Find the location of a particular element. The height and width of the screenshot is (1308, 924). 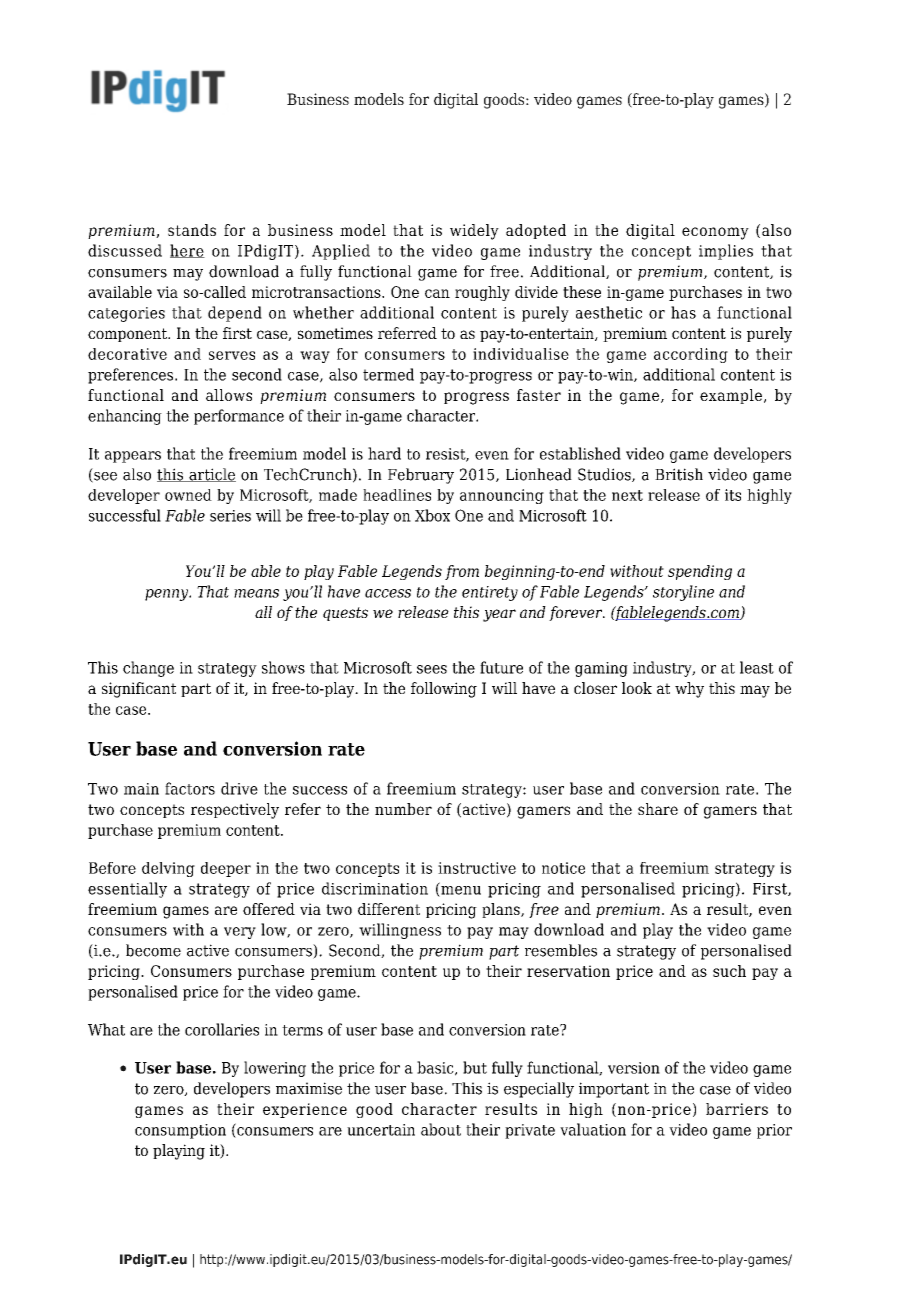

following is located at coordinates (444, 690).
